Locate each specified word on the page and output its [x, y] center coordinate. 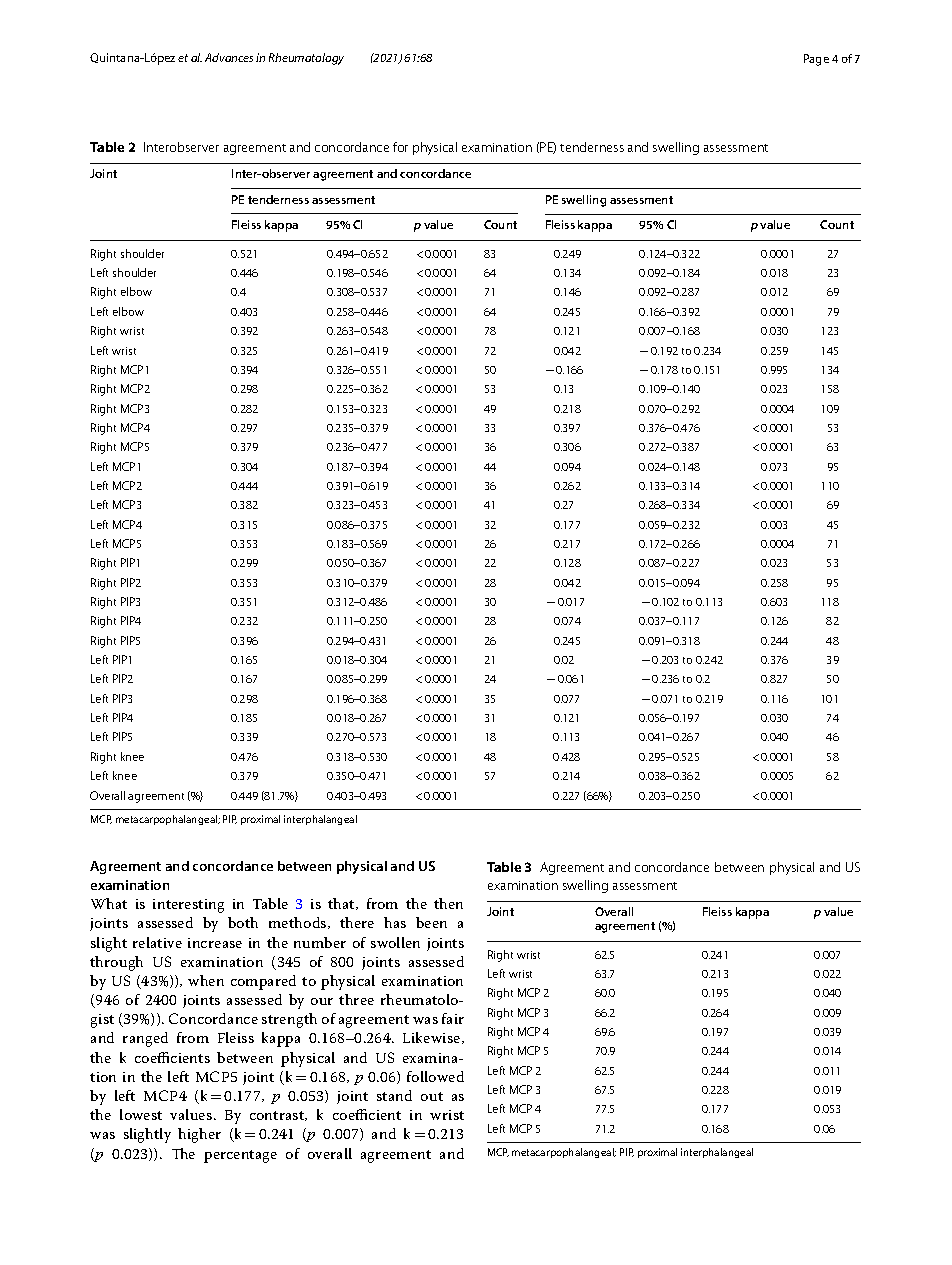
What [109, 903]
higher [199, 1135]
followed [435, 1076]
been [431, 922]
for [400, 147]
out [432, 1096]
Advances [229, 57]
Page [816, 60]
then [448, 903]
